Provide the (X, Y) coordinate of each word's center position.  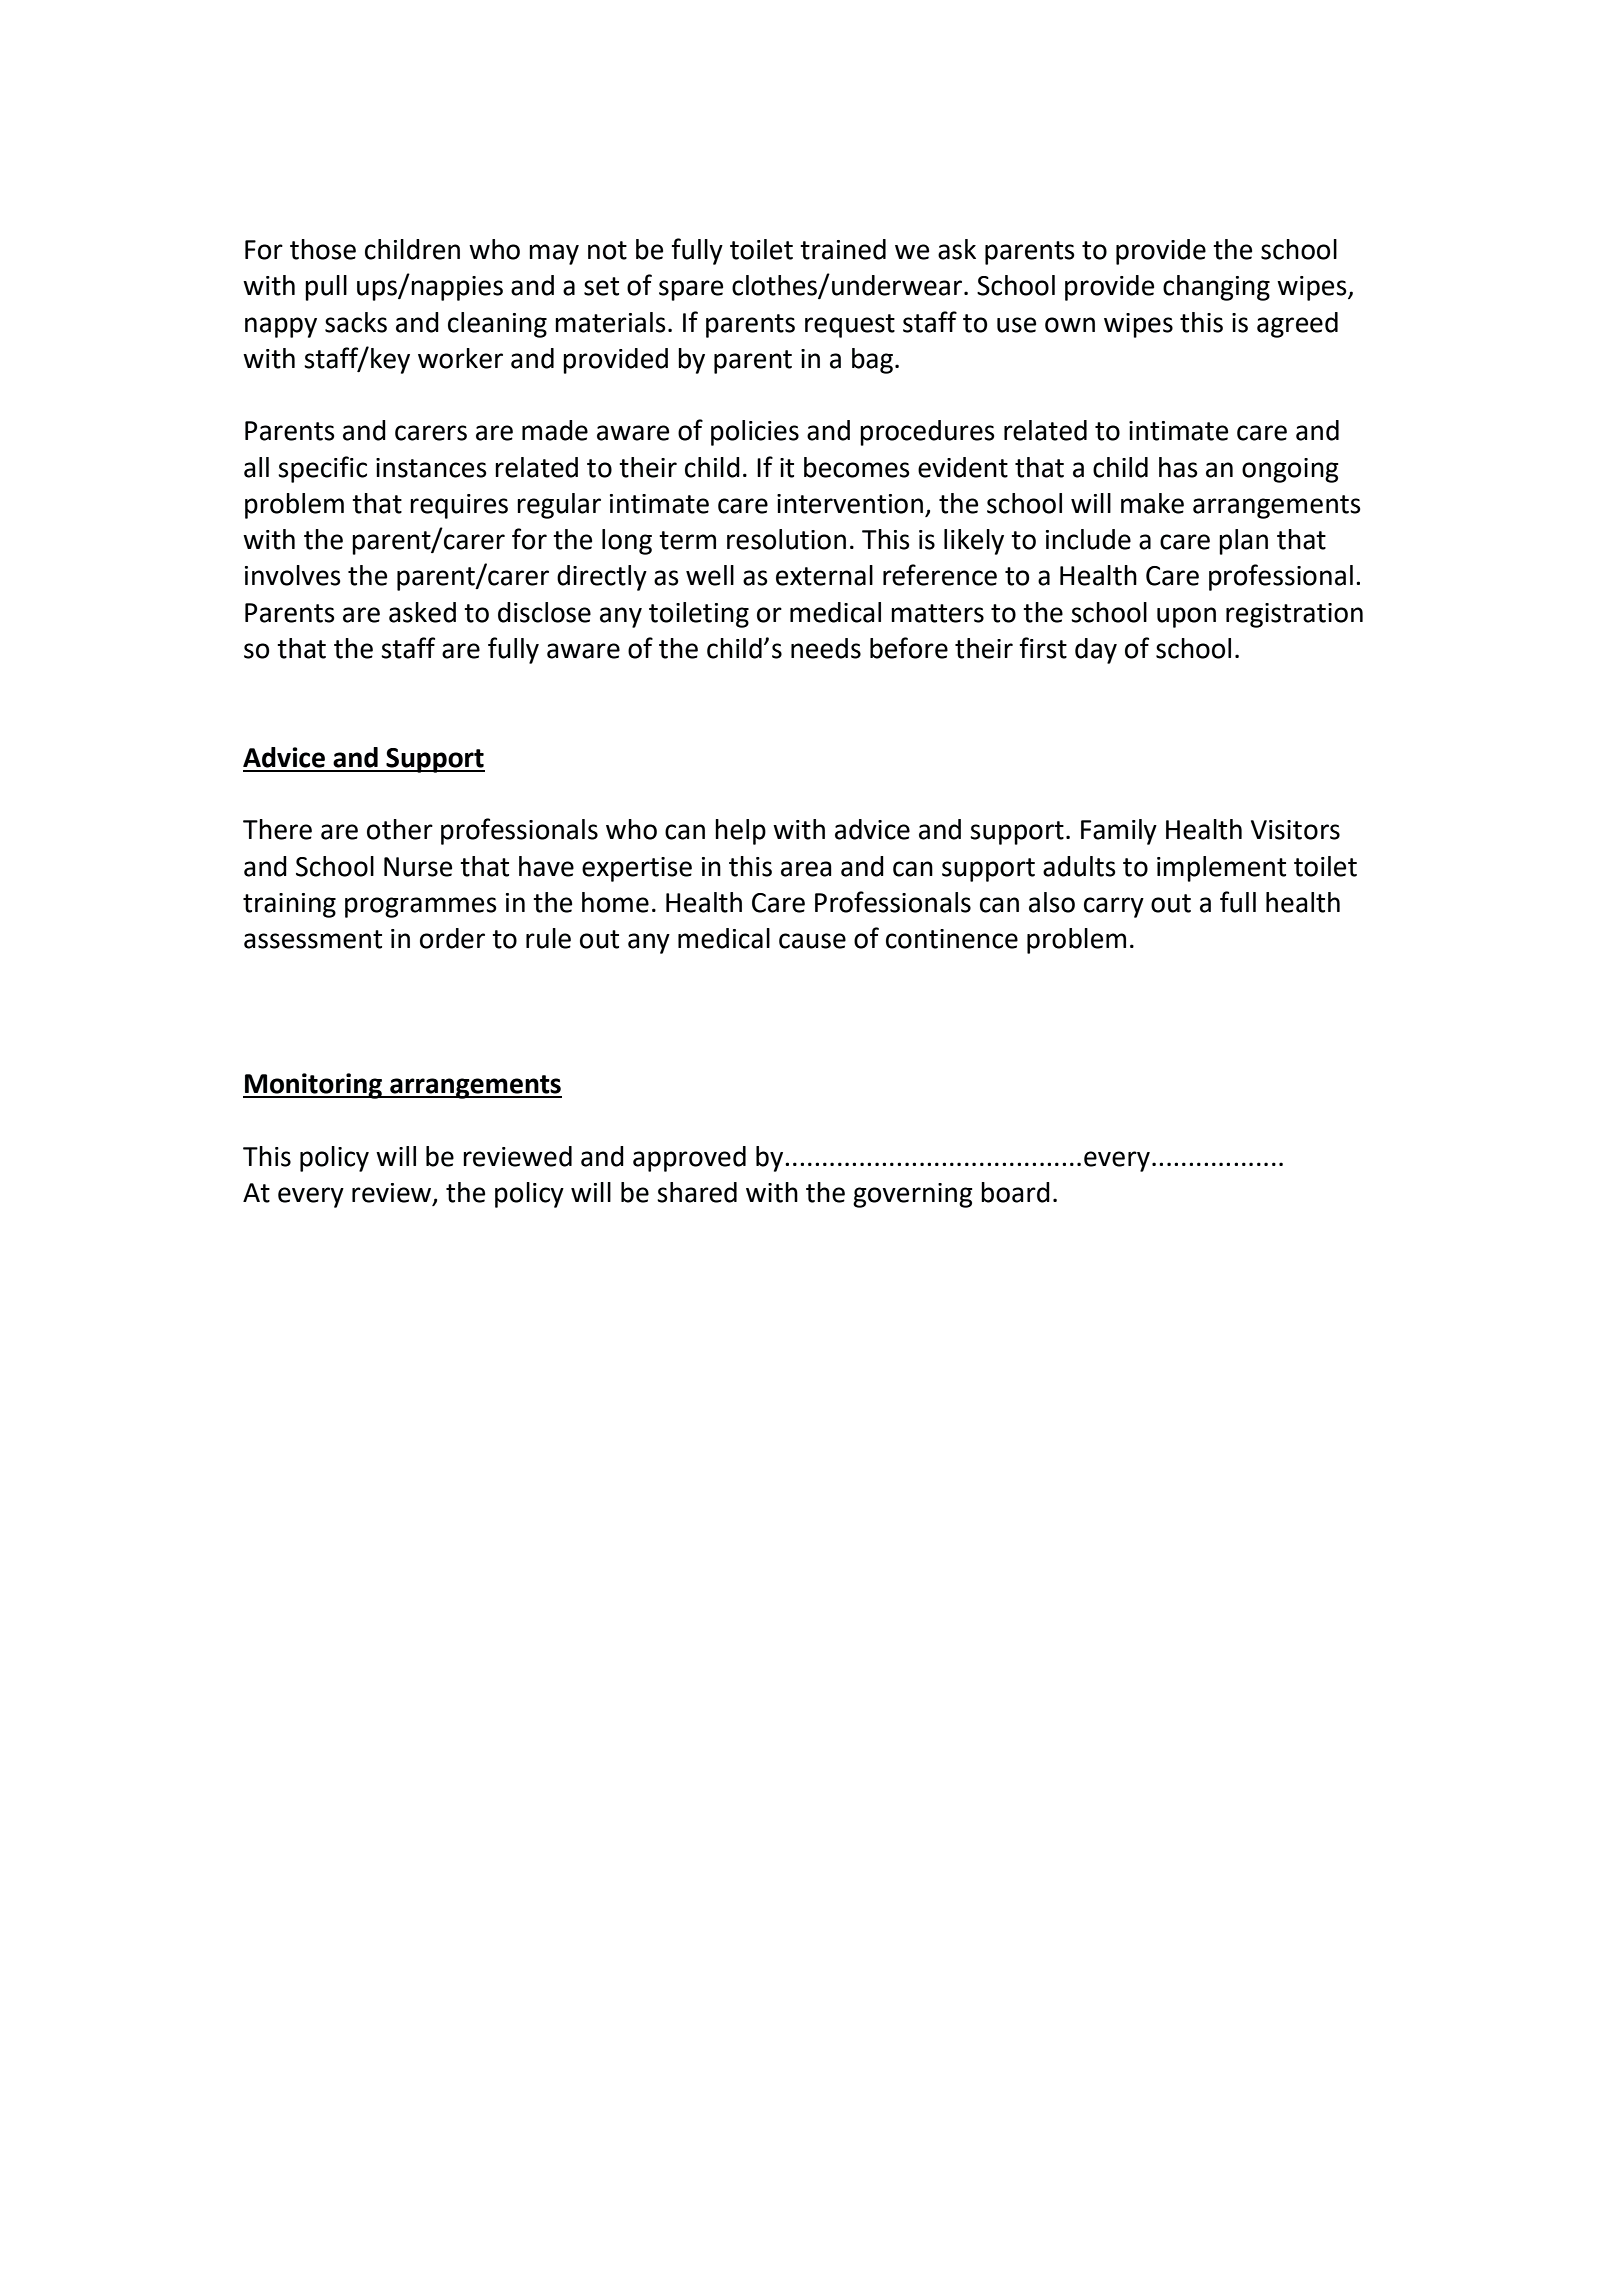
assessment (313, 939)
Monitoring (314, 1086)
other (400, 829)
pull (326, 288)
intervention (850, 504)
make (1152, 503)
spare (691, 290)
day (1096, 651)
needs (826, 648)
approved (689, 1159)
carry (1114, 907)
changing (1216, 288)
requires (459, 506)
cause (812, 941)
